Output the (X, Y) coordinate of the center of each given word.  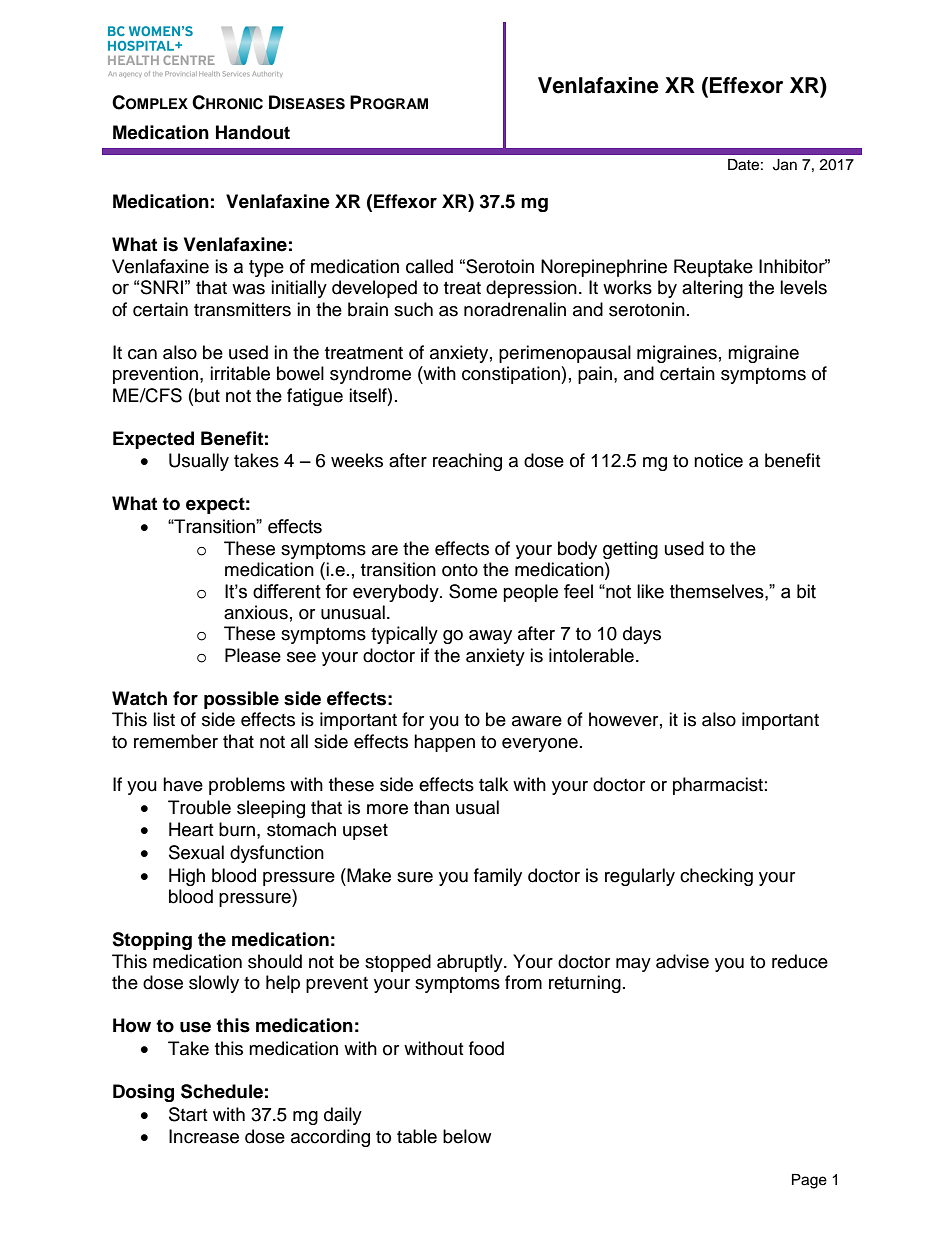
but (207, 395)
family (498, 877)
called (429, 266)
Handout (253, 132)
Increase (204, 1136)
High (187, 877)
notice (718, 460)
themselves (718, 591)
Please (253, 655)
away (490, 637)
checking (716, 877)
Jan (785, 165)
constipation (512, 375)
